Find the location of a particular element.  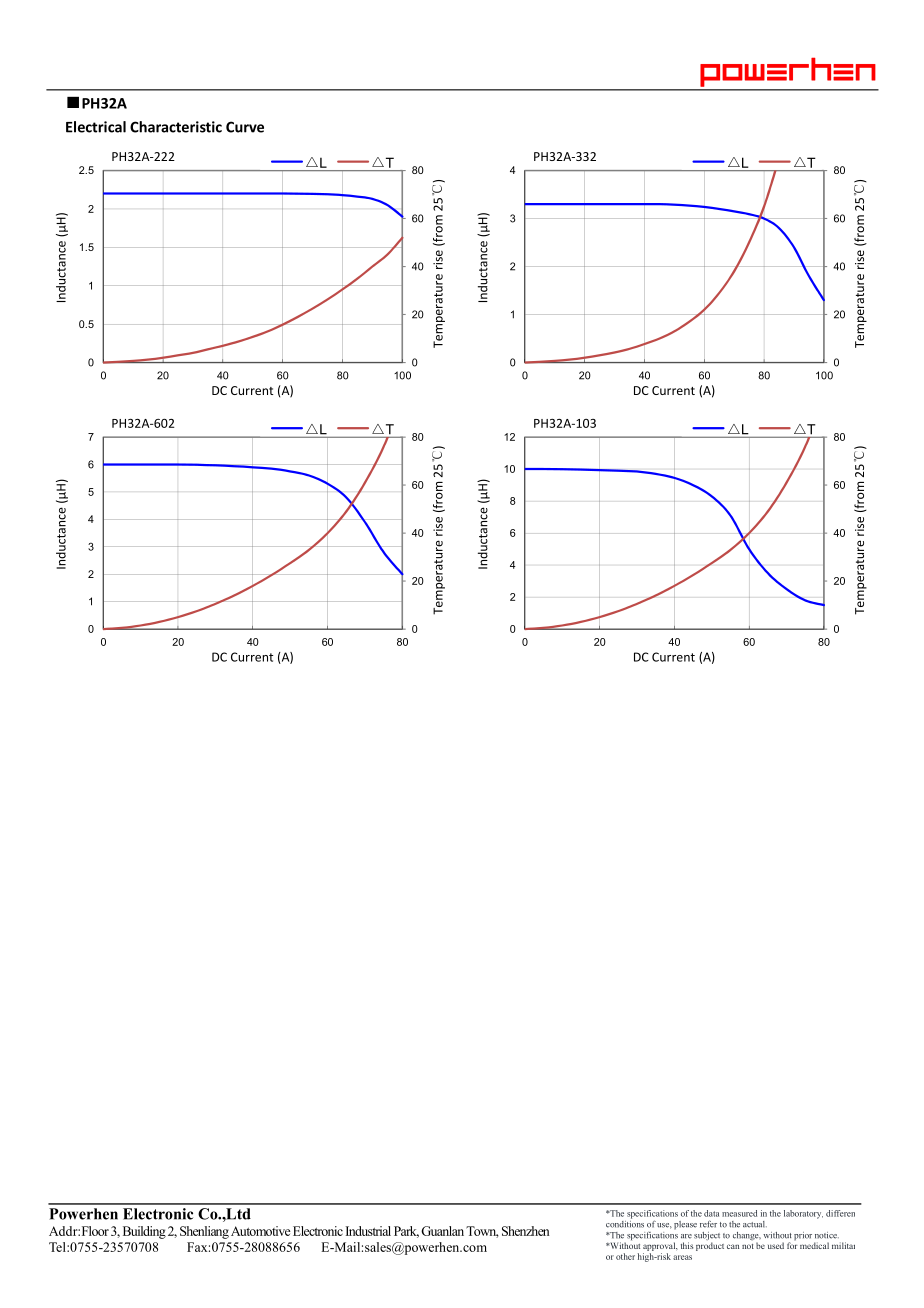

conditions is located at coordinates (625, 1223).
